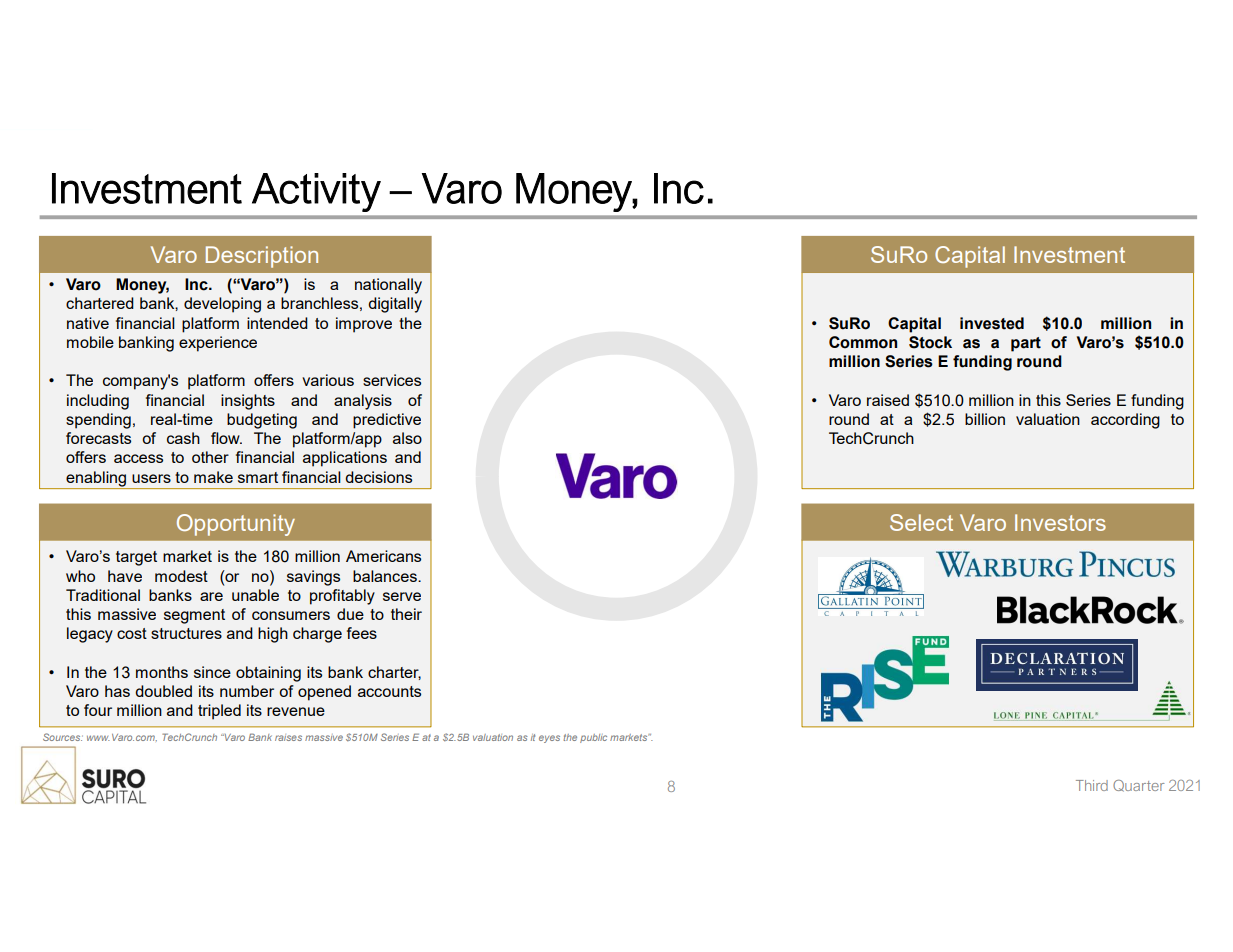 This screenshot has width=1233, height=952. What do you see at coordinates (1026, 344) in the screenshot?
I see `part` at bounding box center [1026, 344].
